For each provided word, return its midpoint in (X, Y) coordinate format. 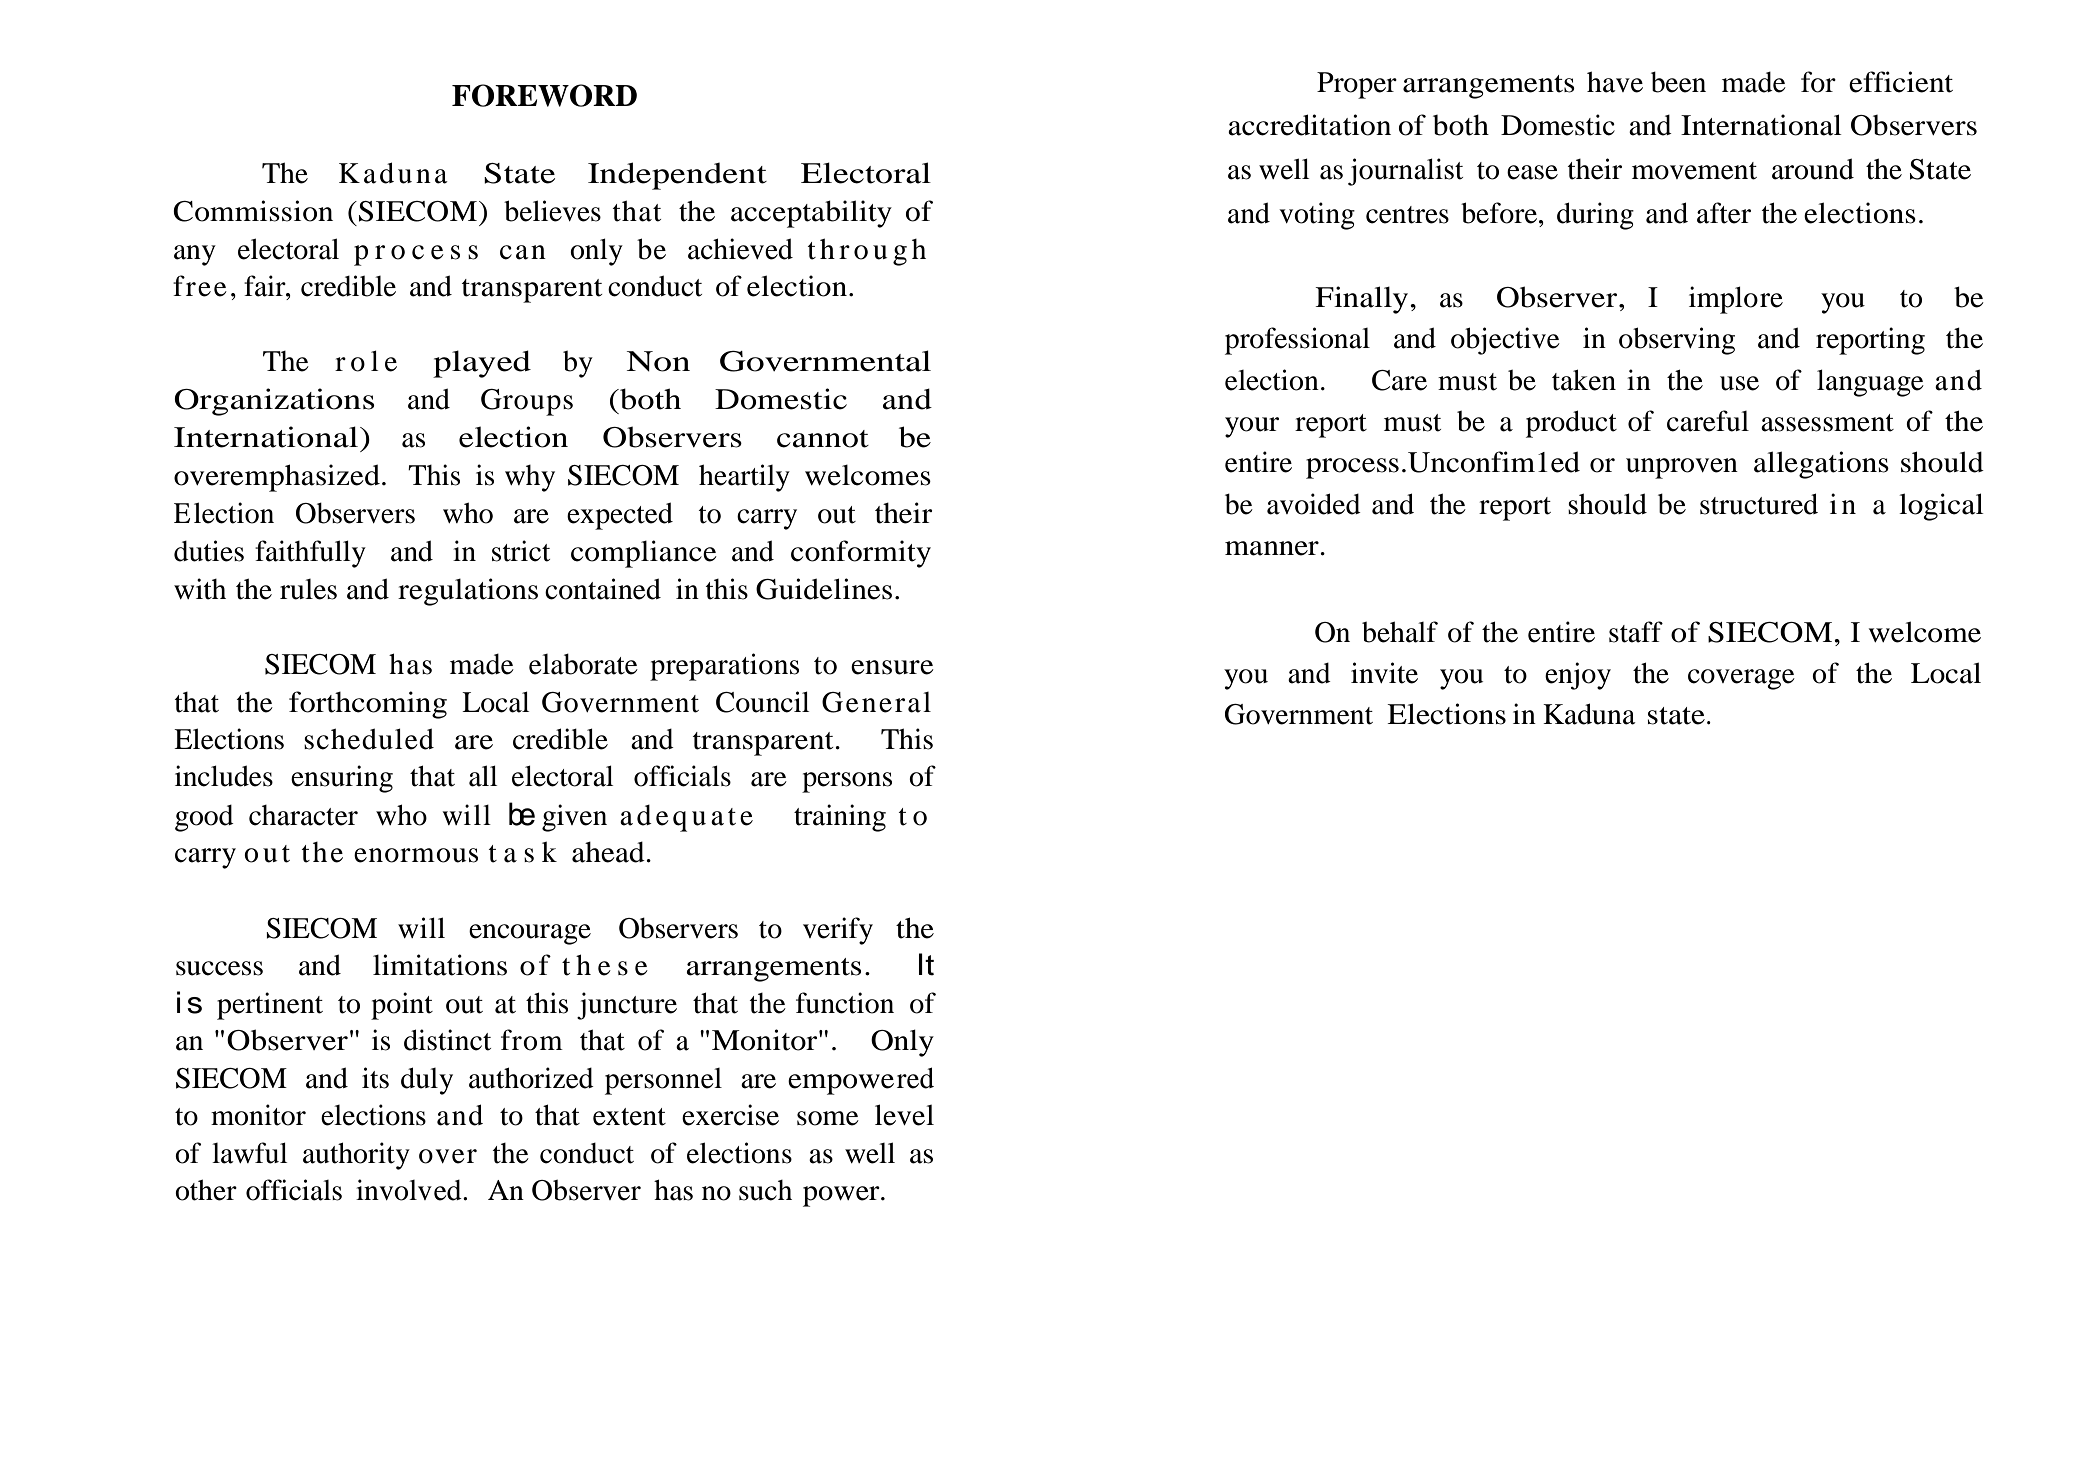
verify (838, 931)
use (1739, 383)
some (828, 1118)
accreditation (1309, 125)
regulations (468, 592)
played (482, 364)
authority (356, 1156)
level (904, 1115)
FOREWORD (544, 95)
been (1678, 82)
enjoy (1578, 676)
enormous (416, 855)
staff (1636, 632)
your (1252, 427)
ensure (892, 667)
